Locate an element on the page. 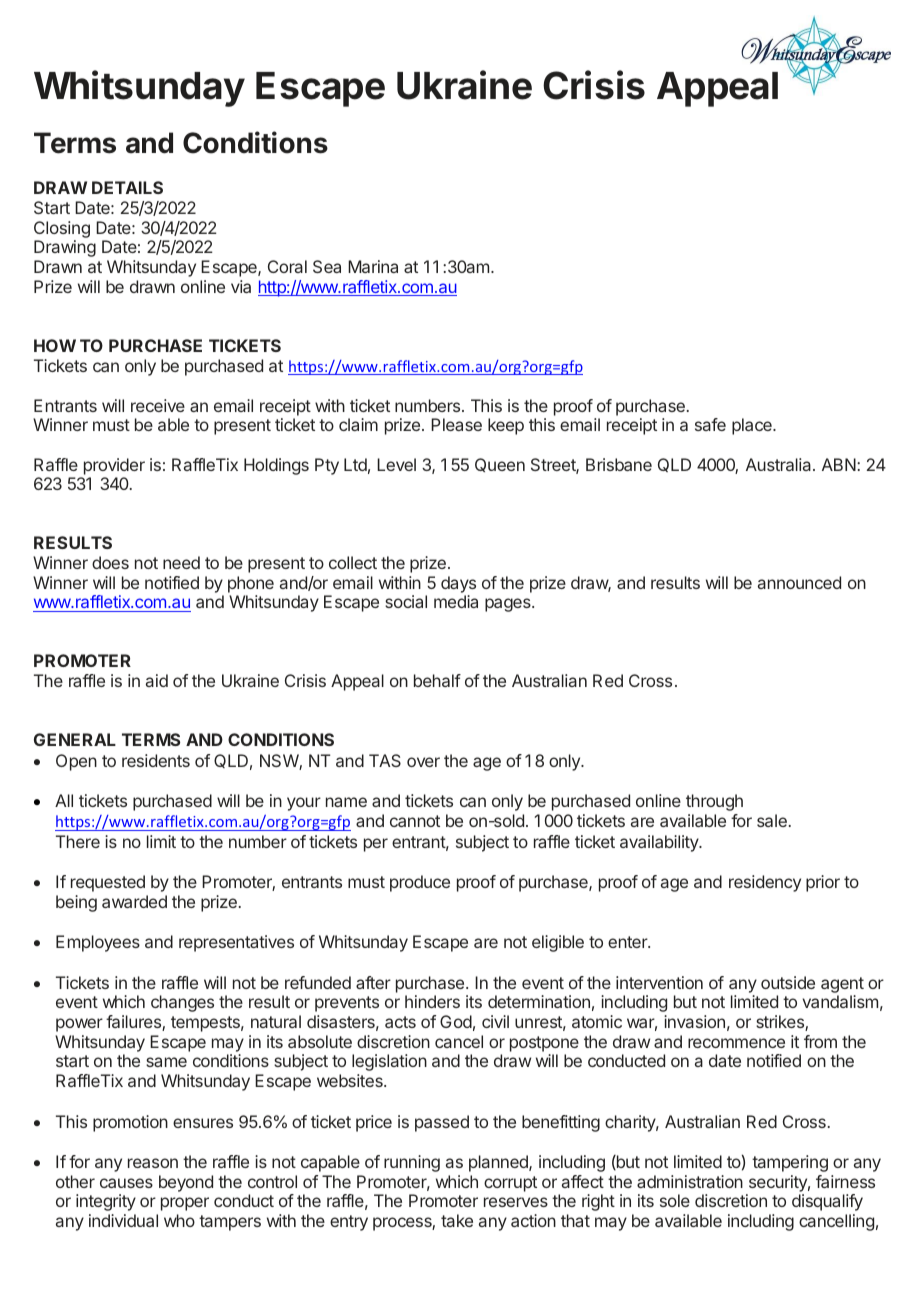 This image has width=924, height=1308. tampering is located at coordinates (790, 1163).
